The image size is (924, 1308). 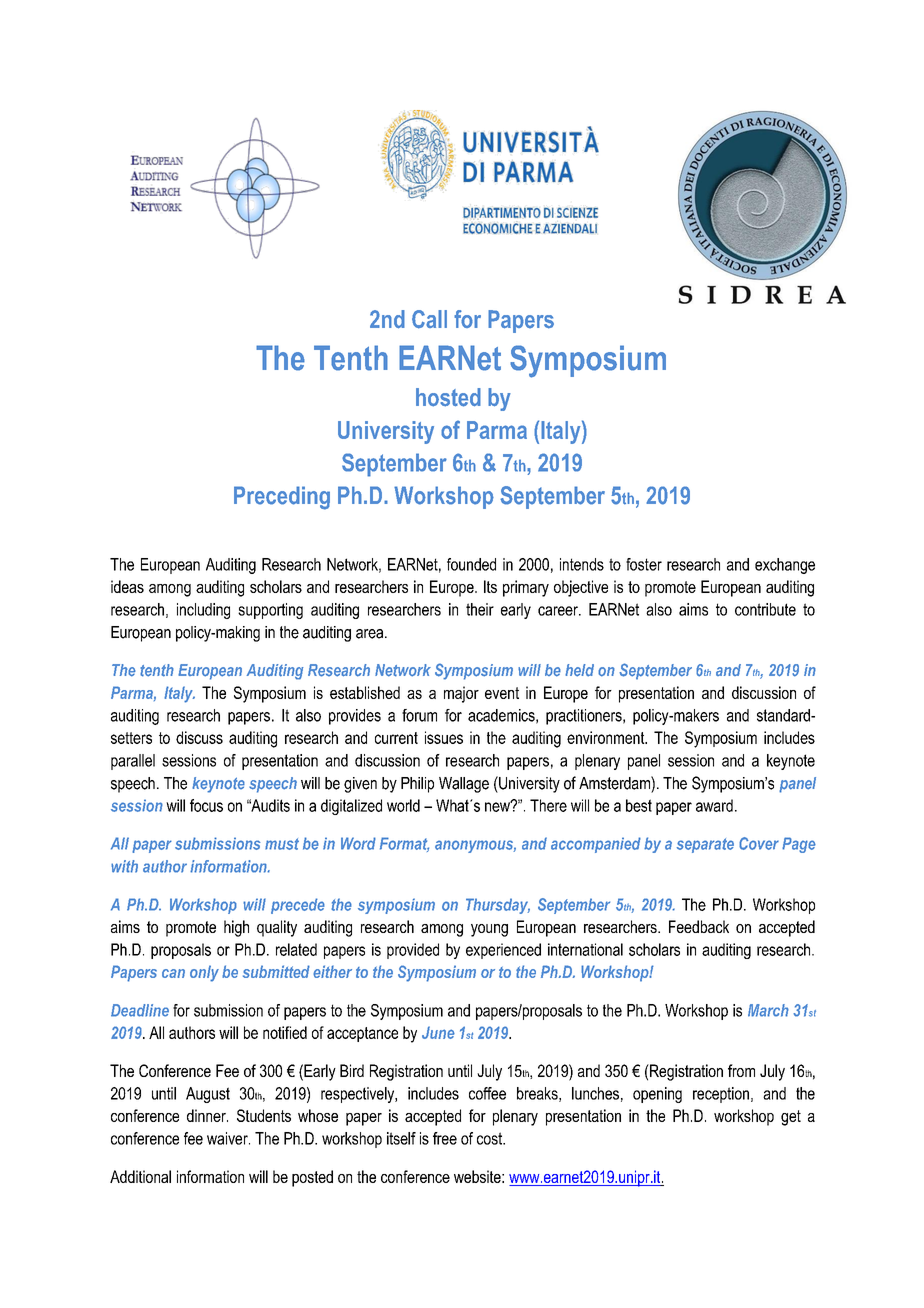 What do you see at coordinates (429, 319) in the screenshot?
I see `Call` at bounding box center [429, 319].
